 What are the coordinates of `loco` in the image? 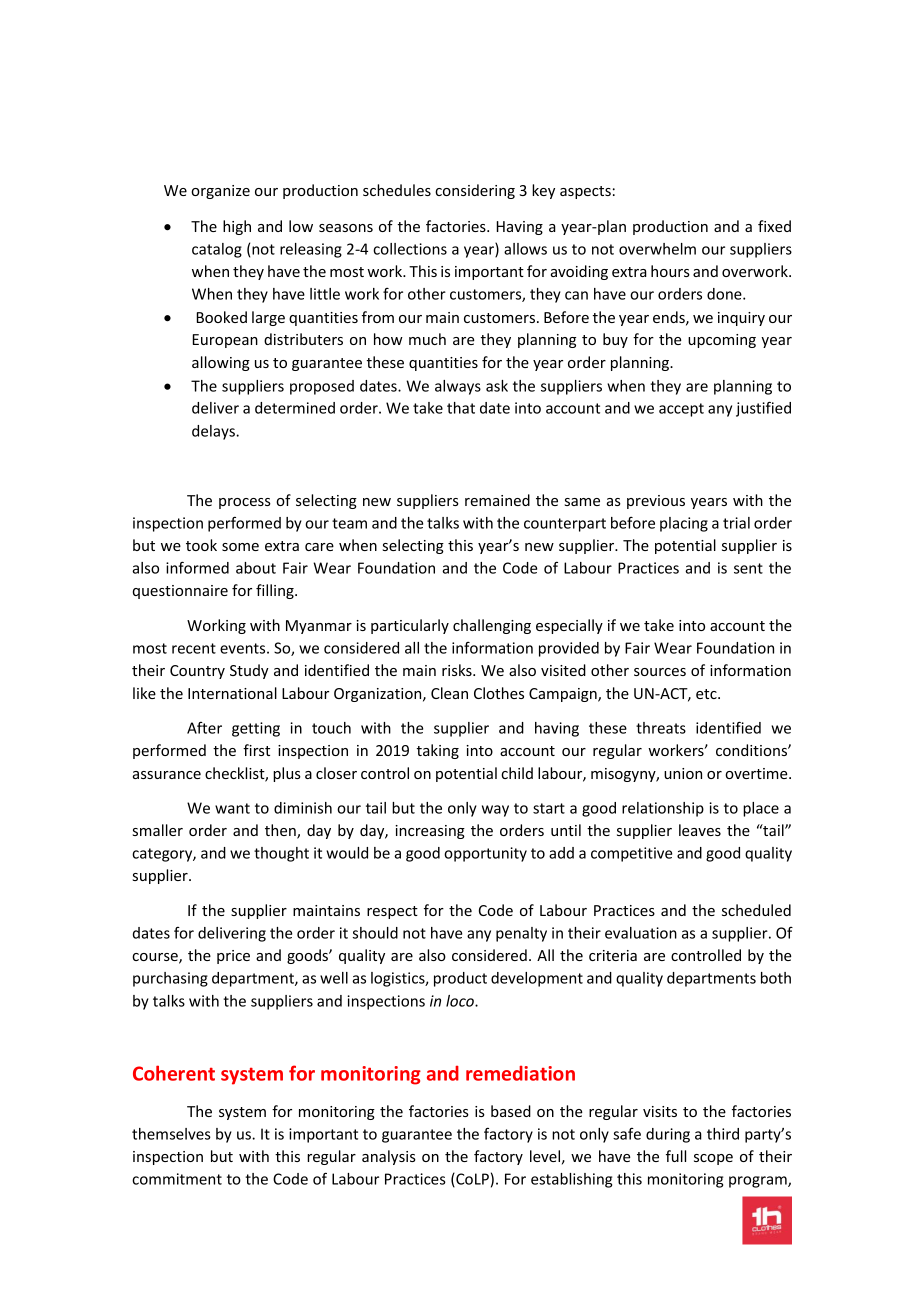 It's located at (461, 1001).
